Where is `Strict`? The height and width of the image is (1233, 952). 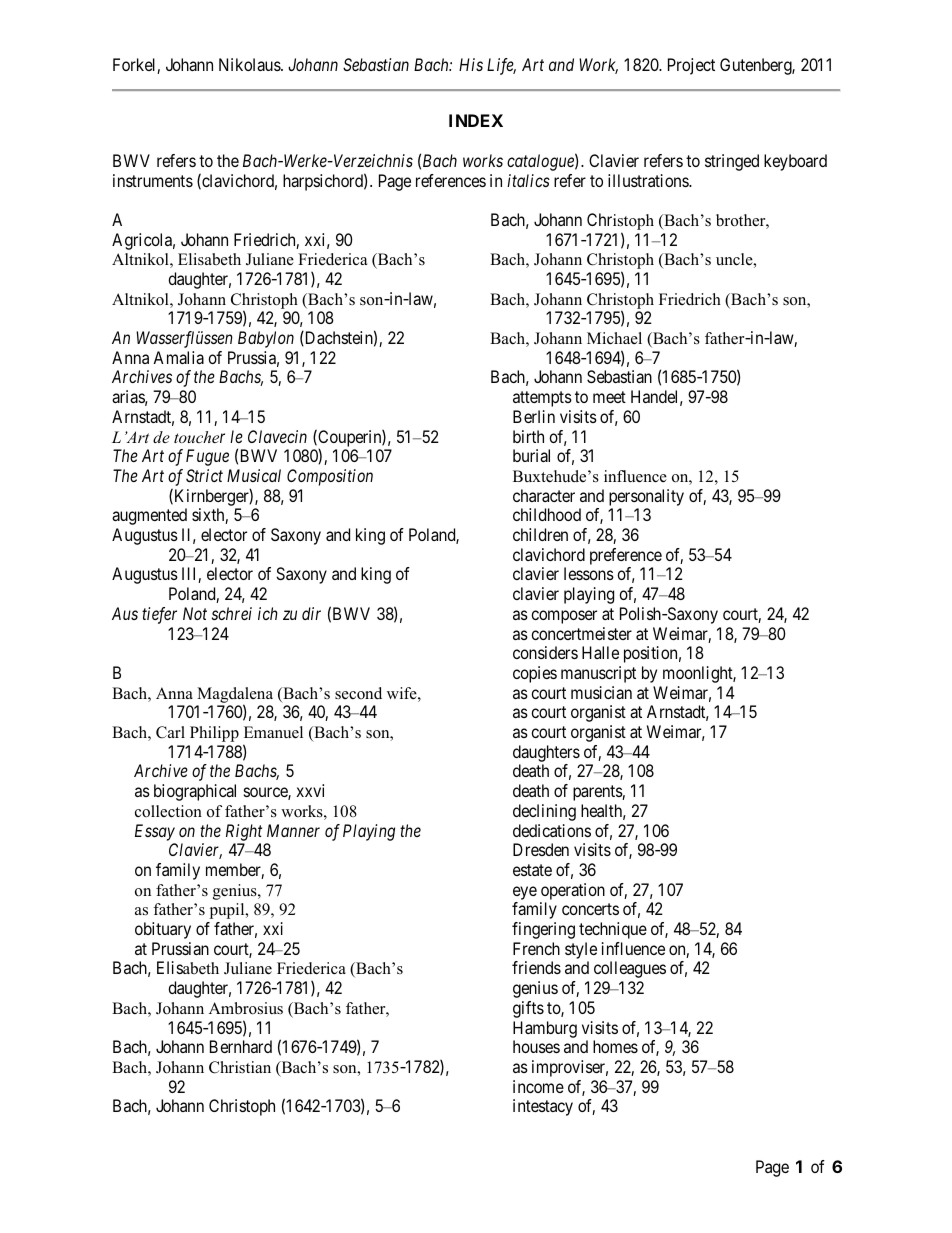 Strict is located at coordinates (204, 475).
